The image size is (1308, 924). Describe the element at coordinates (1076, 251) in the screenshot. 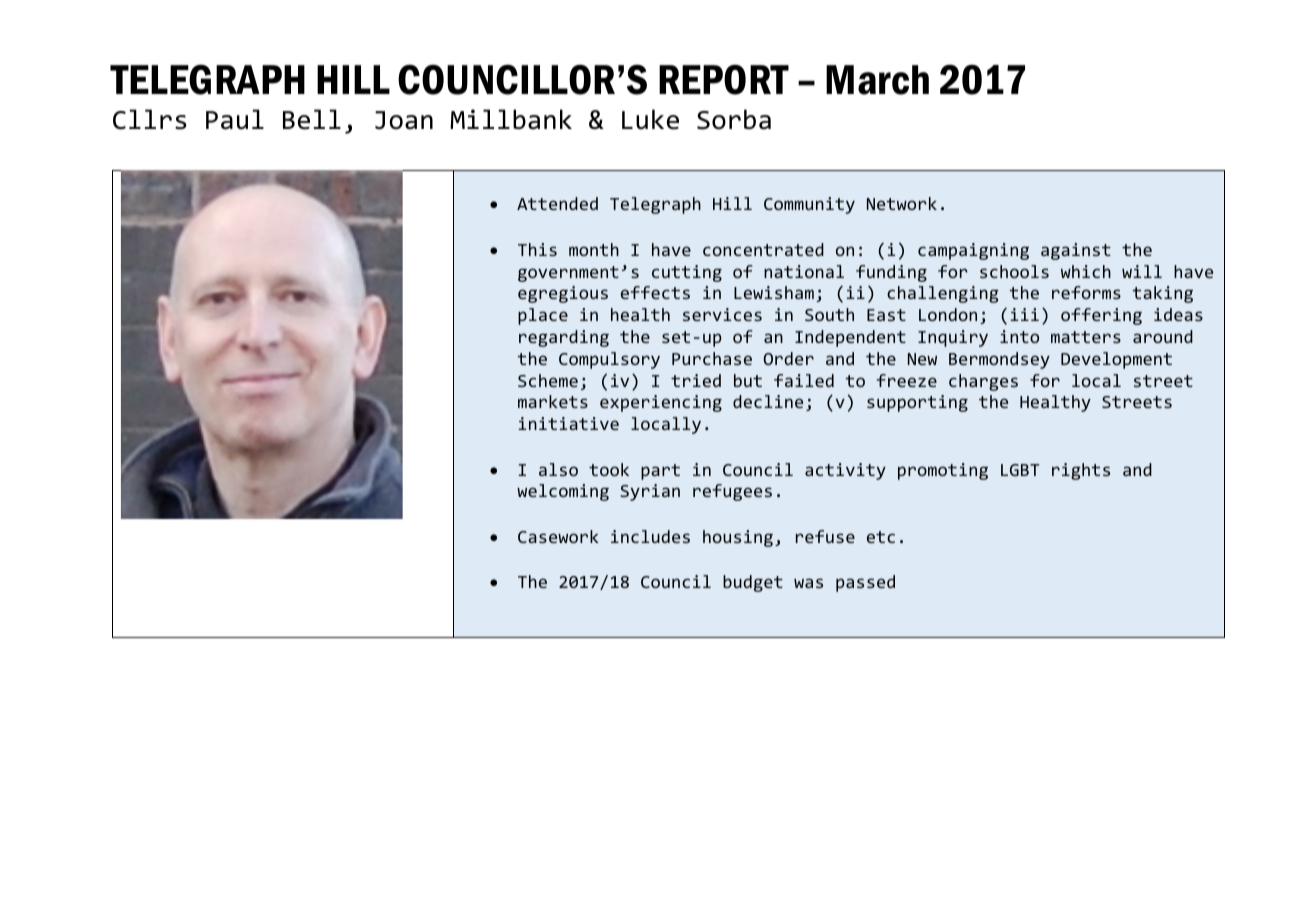

I see `against` at that location.
